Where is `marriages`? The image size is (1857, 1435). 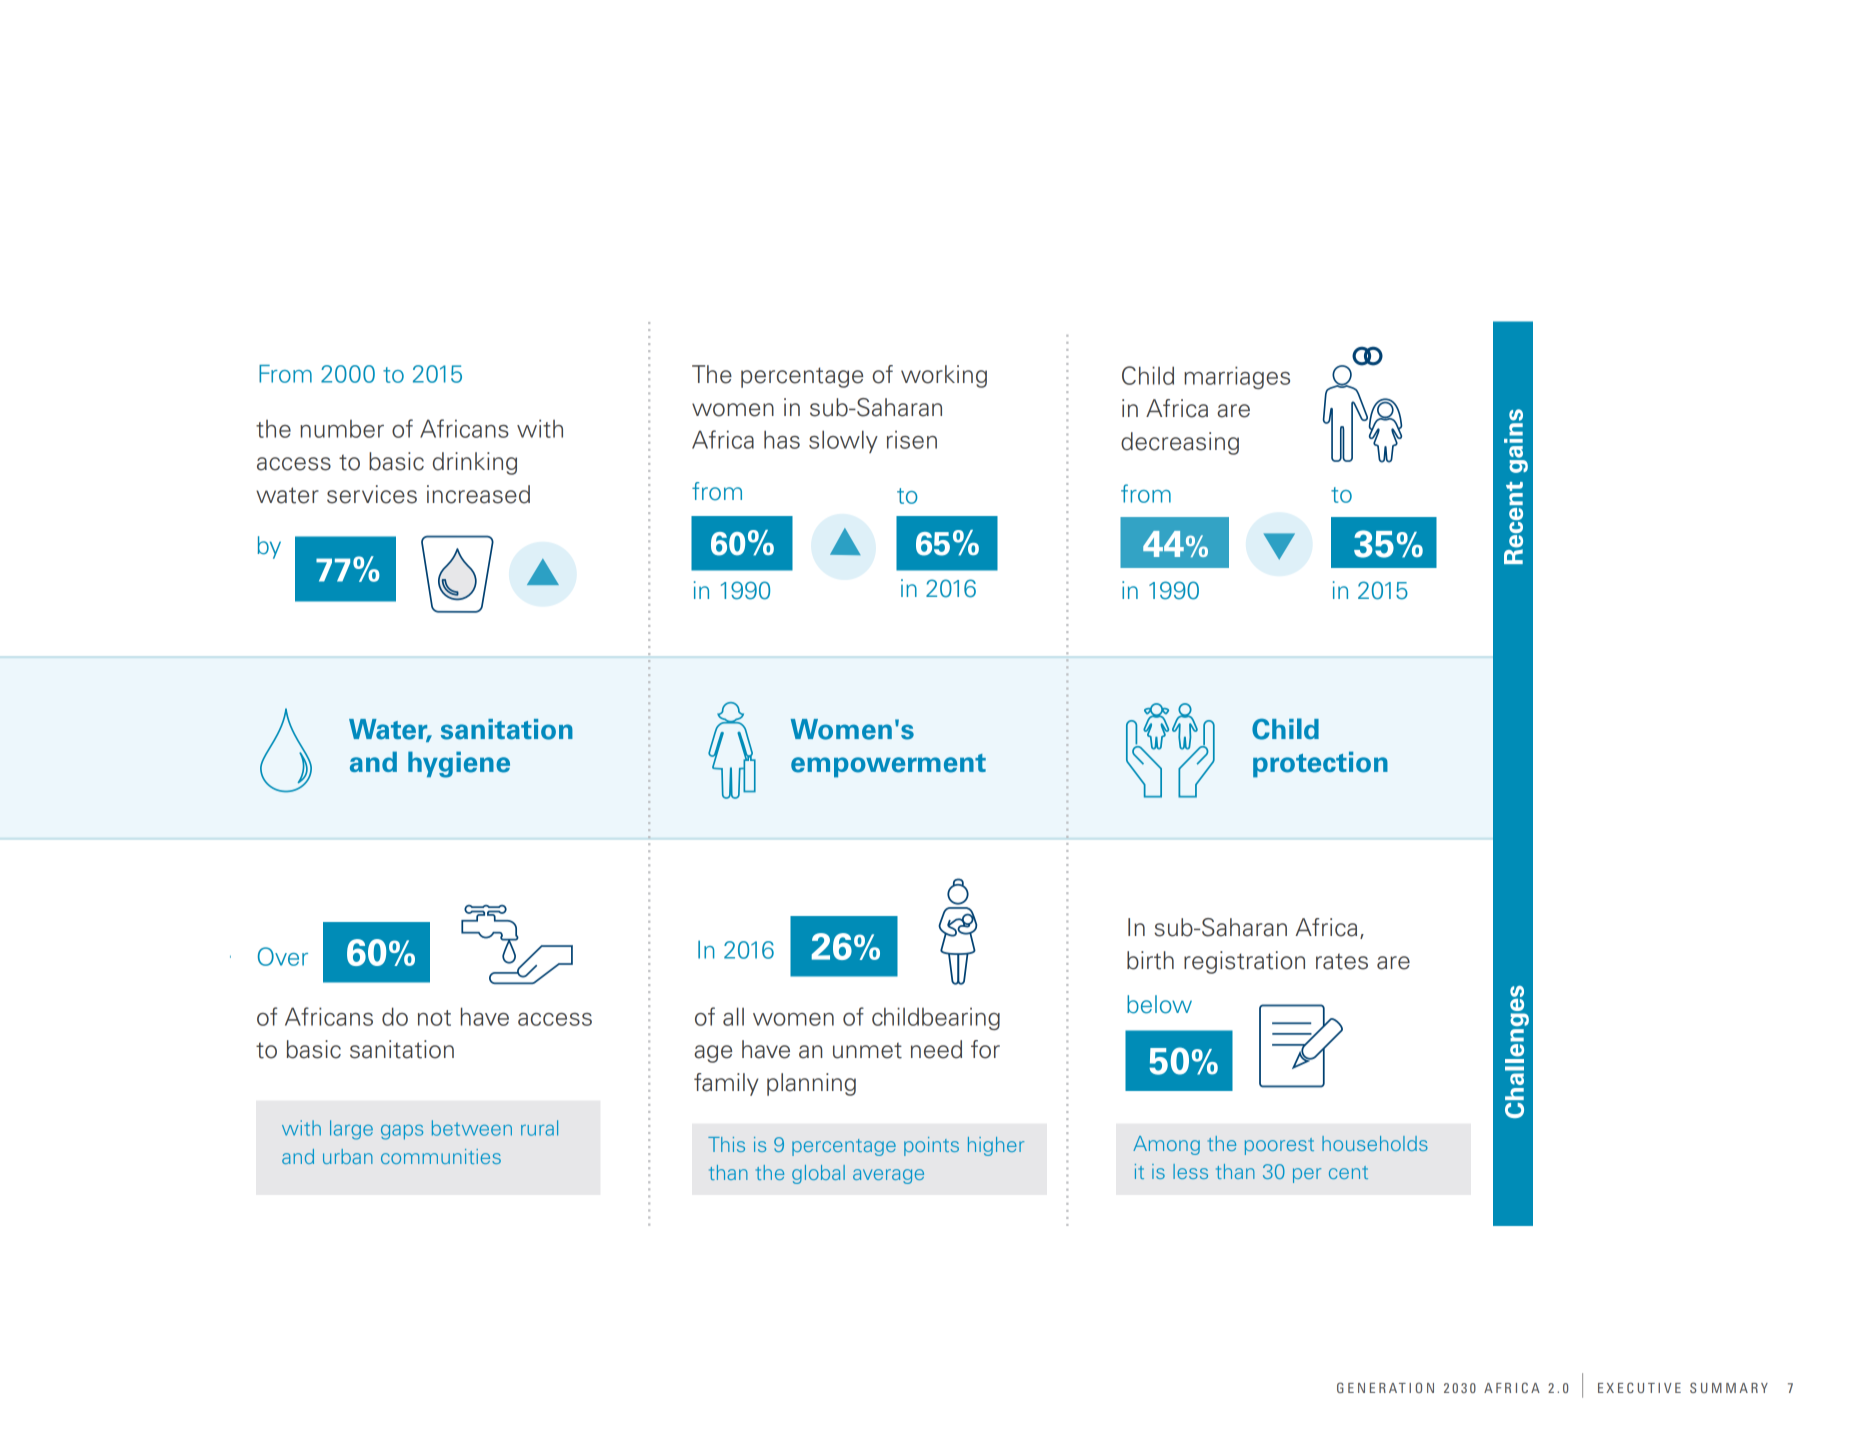
marriages is located at coordinates (1237, 377).
